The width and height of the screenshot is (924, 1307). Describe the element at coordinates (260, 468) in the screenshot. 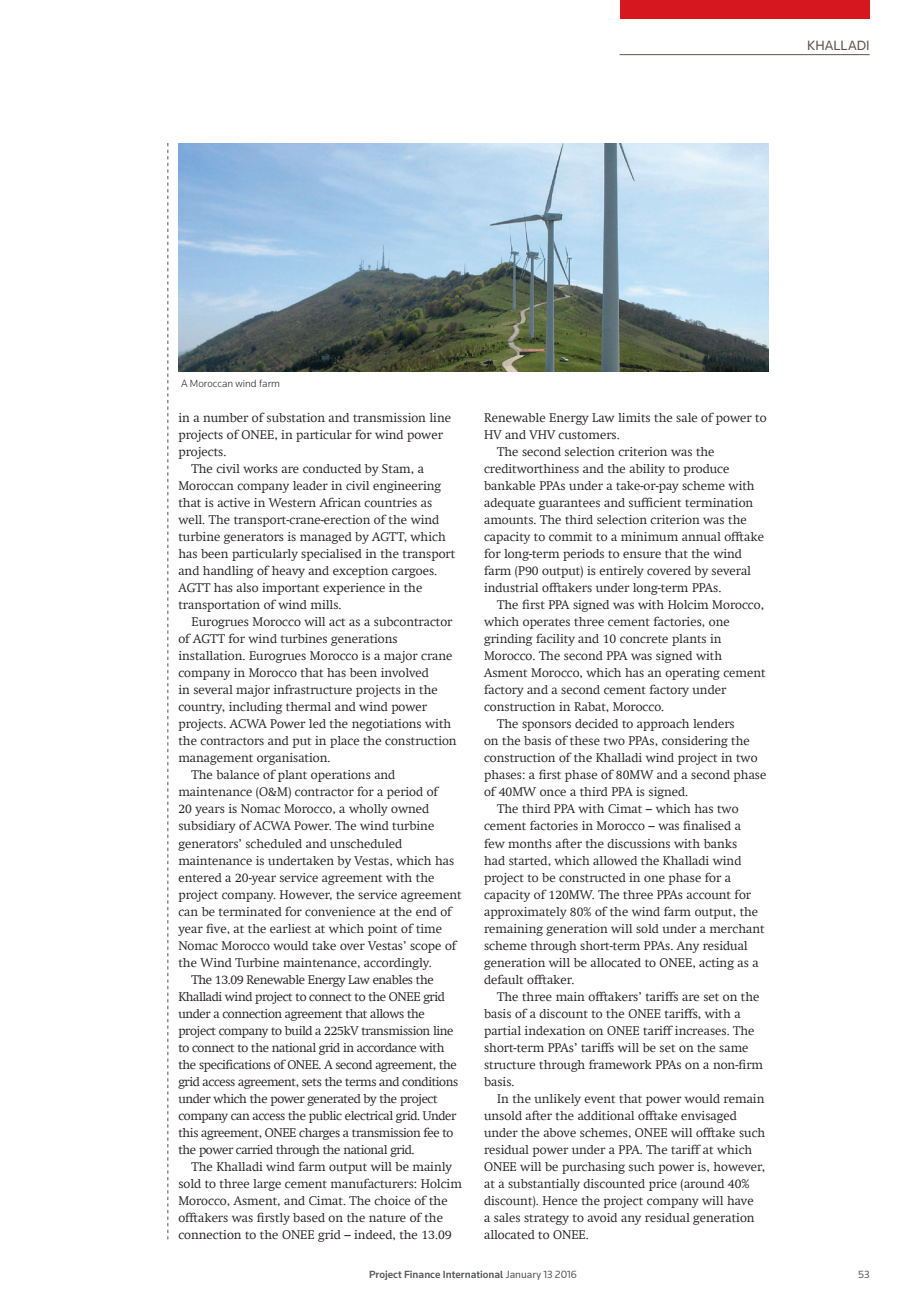

I see `works` at that location.
